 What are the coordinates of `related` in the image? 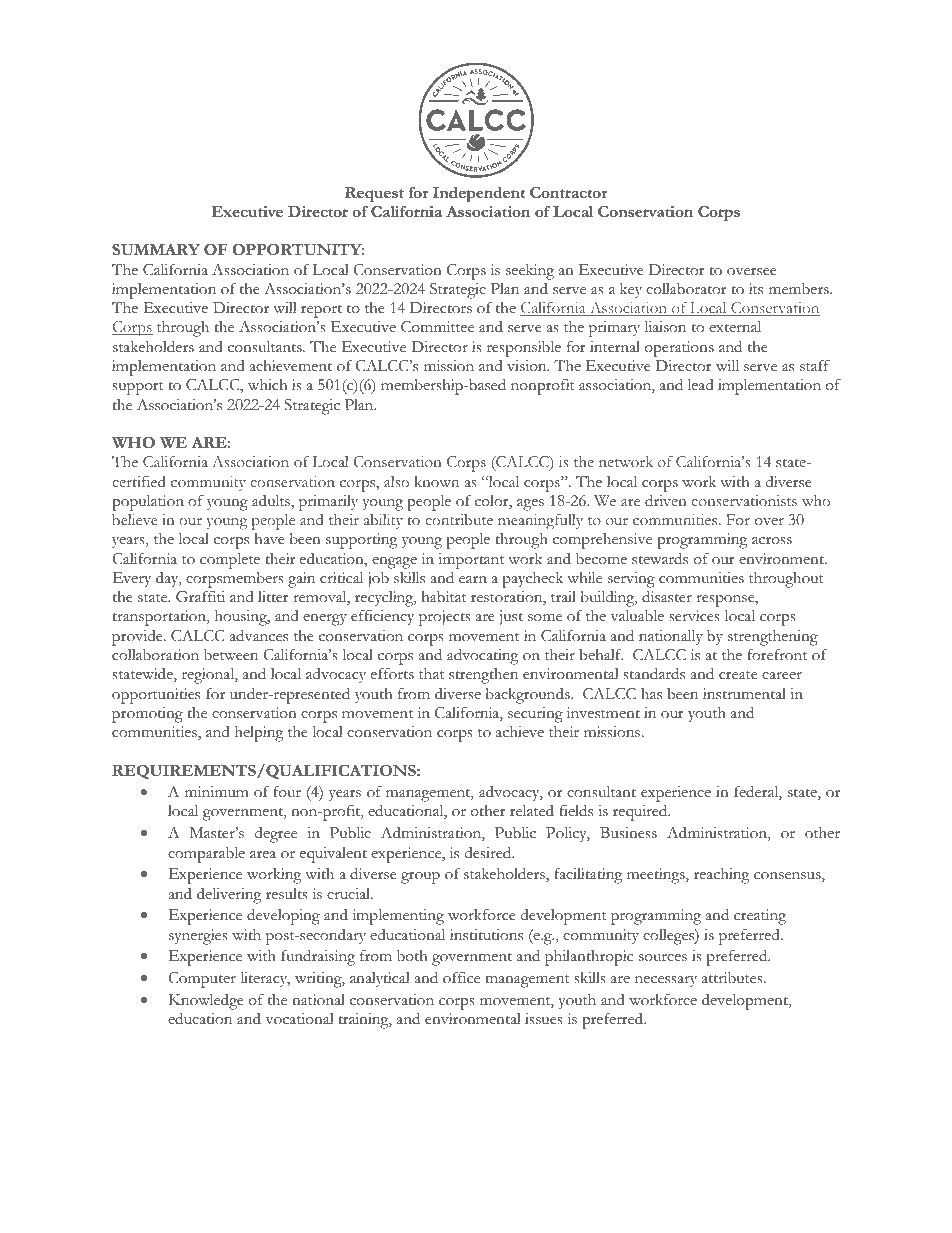 It's located at (532, 810).
